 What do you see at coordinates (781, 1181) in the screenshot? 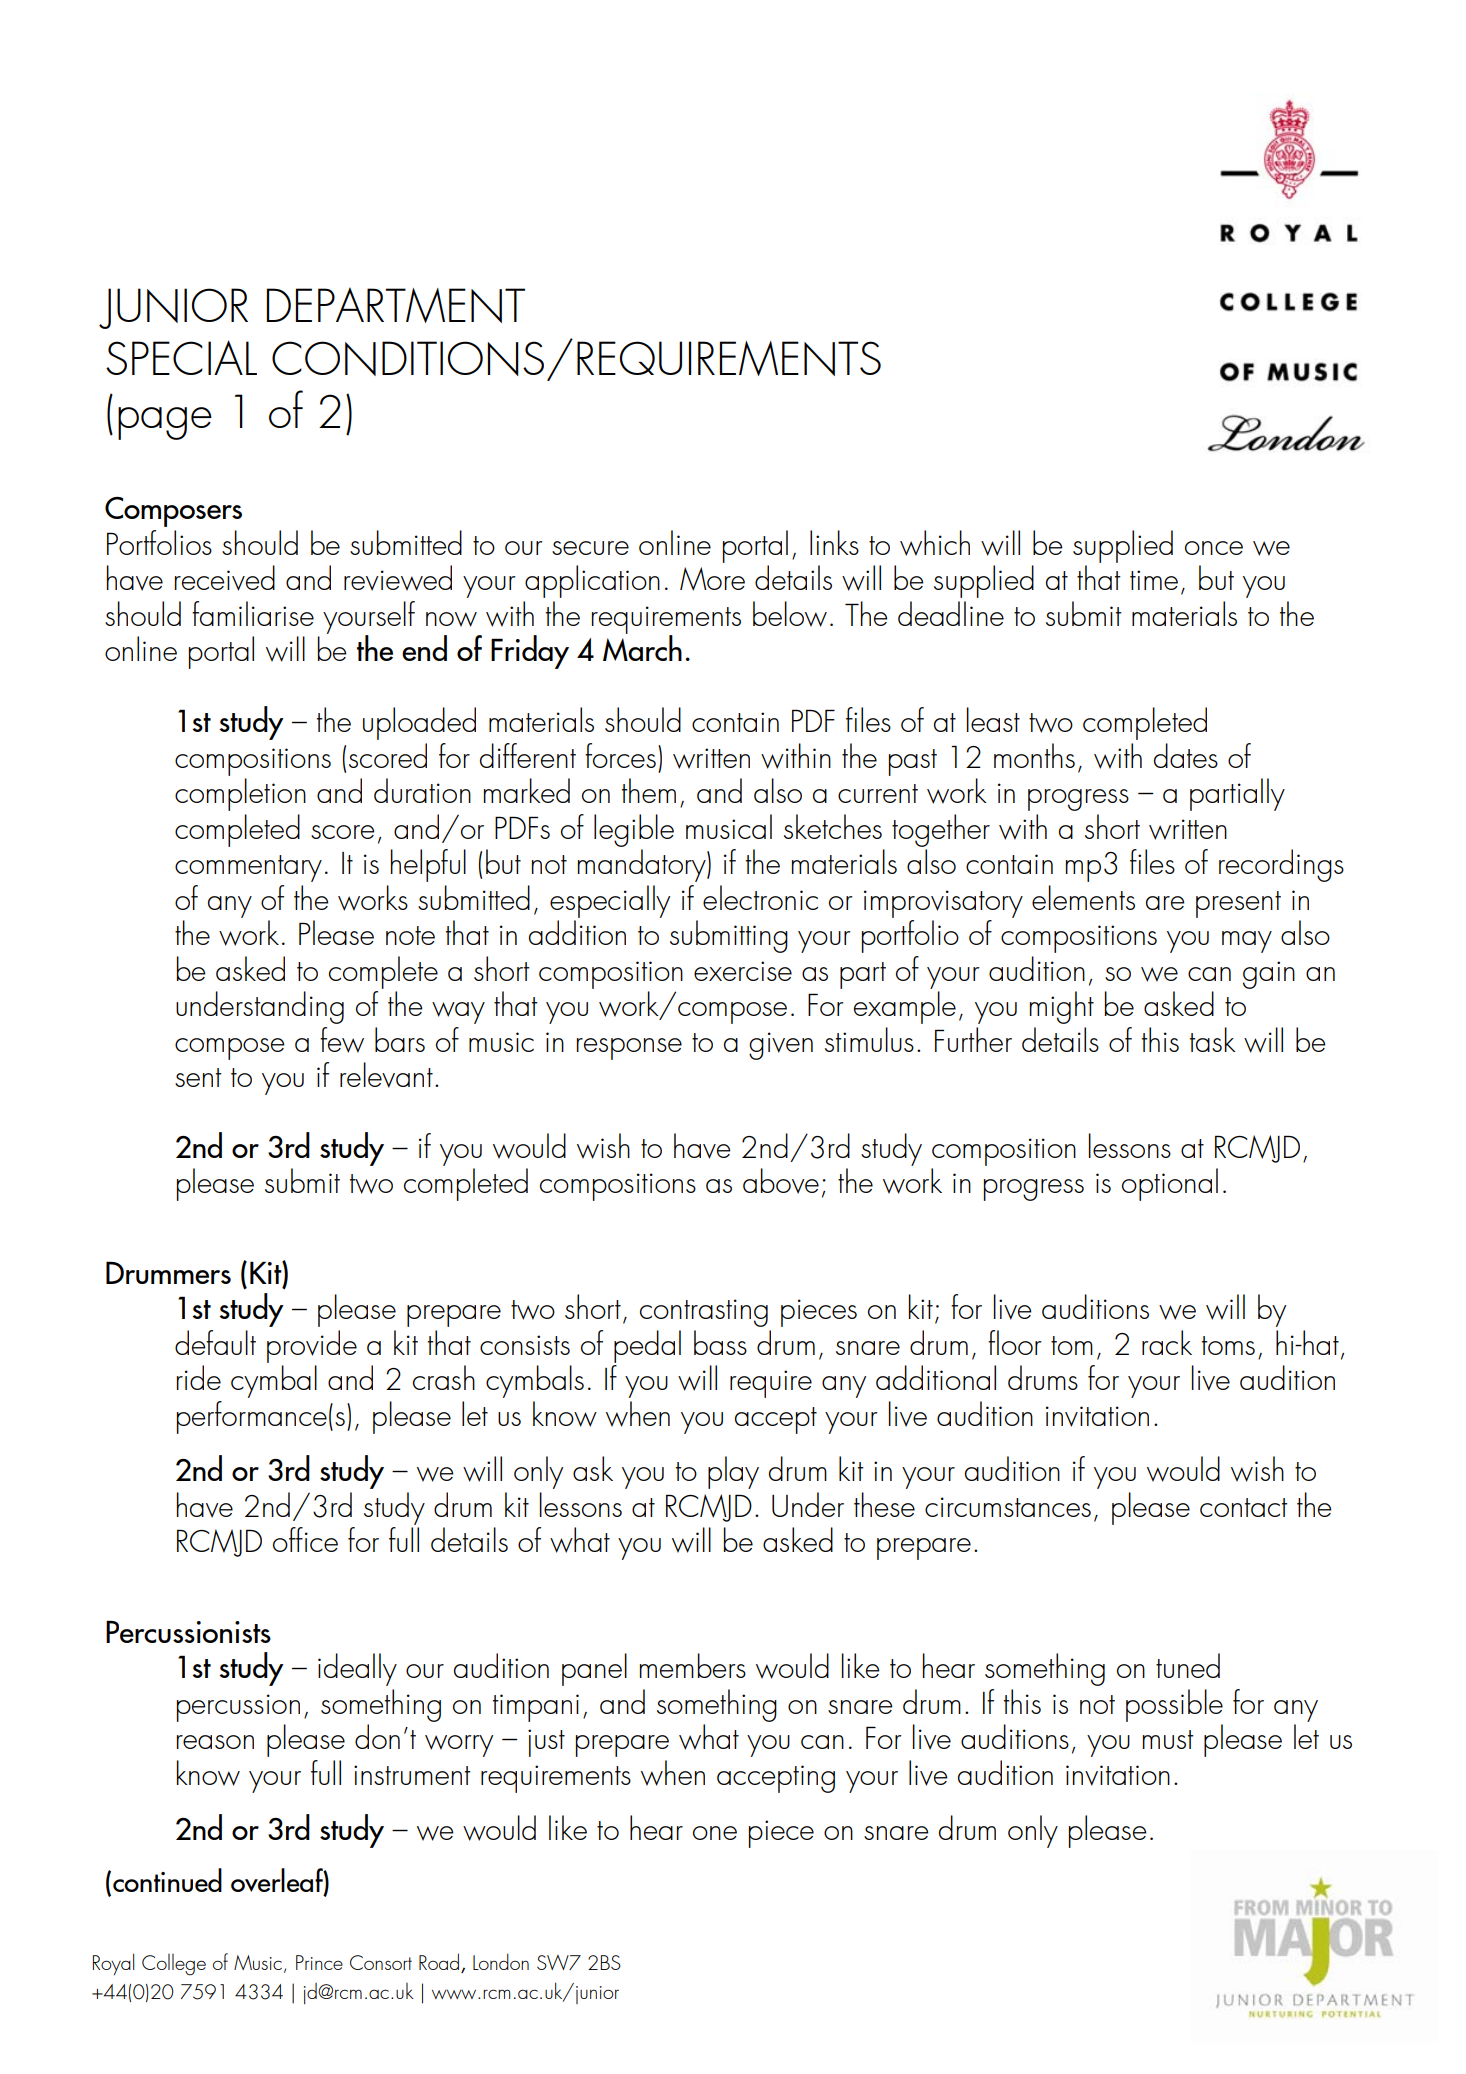
I see `above` at bounding box center [781, 1181].
